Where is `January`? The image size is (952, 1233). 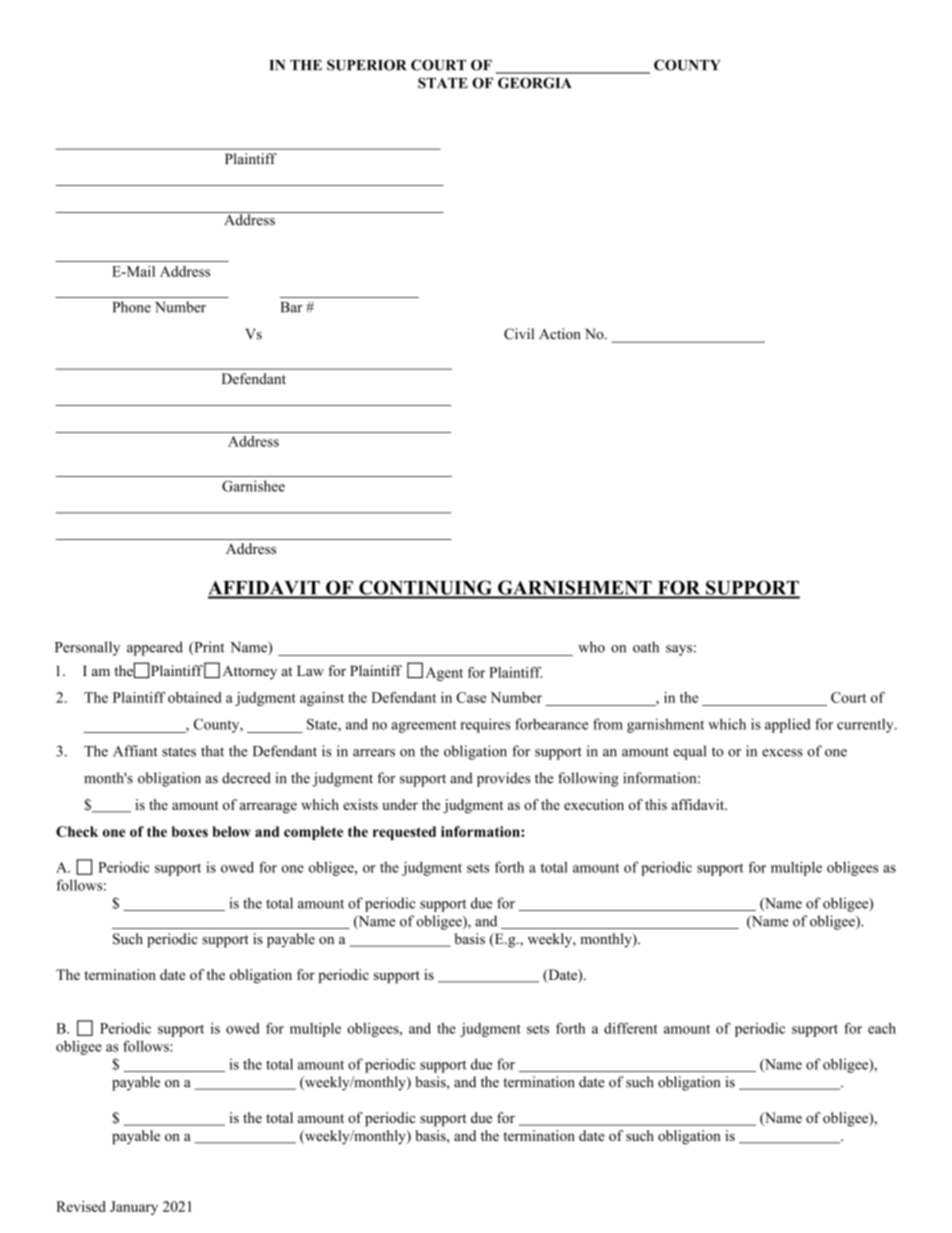 January is located at coordinates (134, 1208).
